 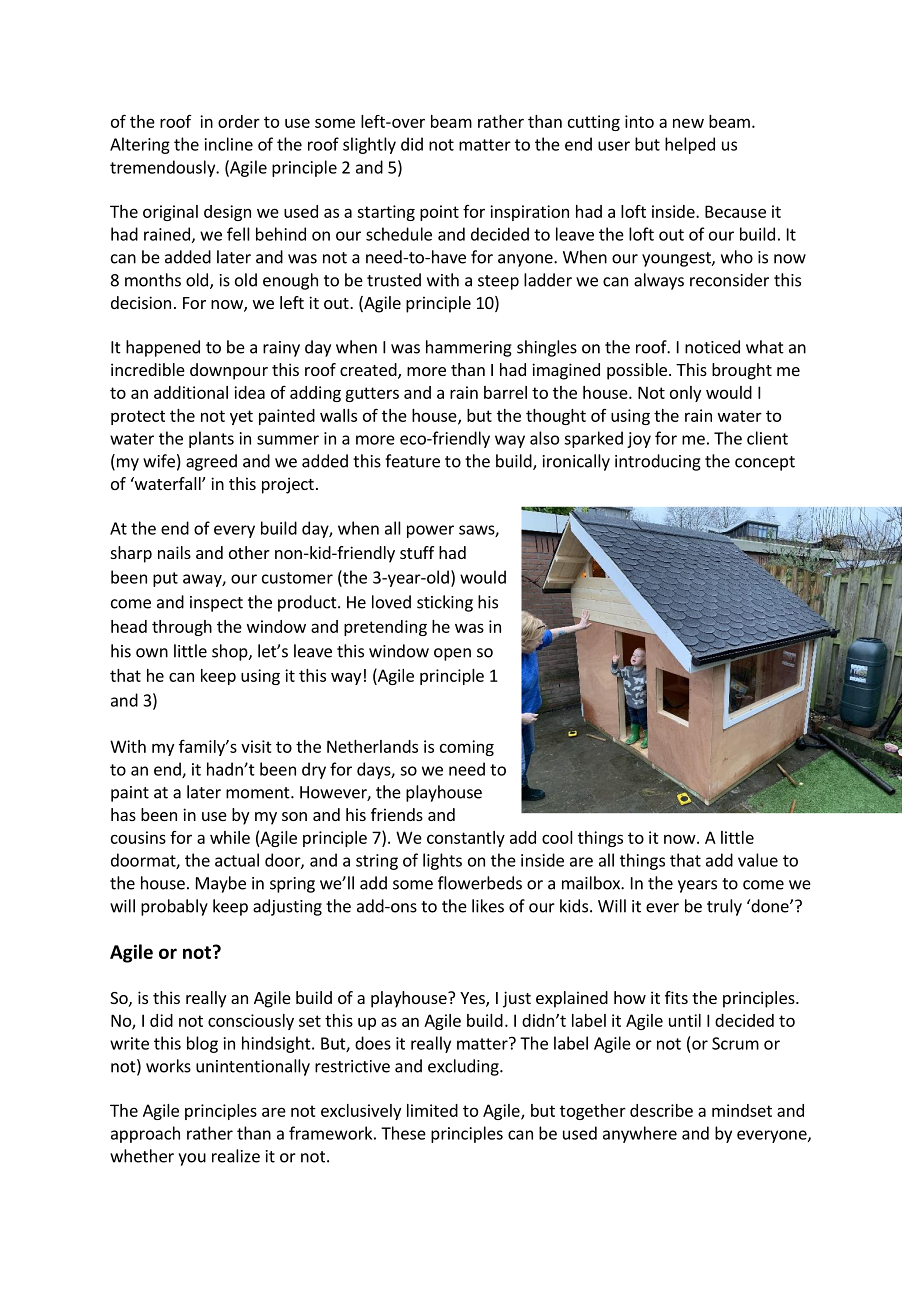 I want to click on visit, so click(x=256, y=746).
